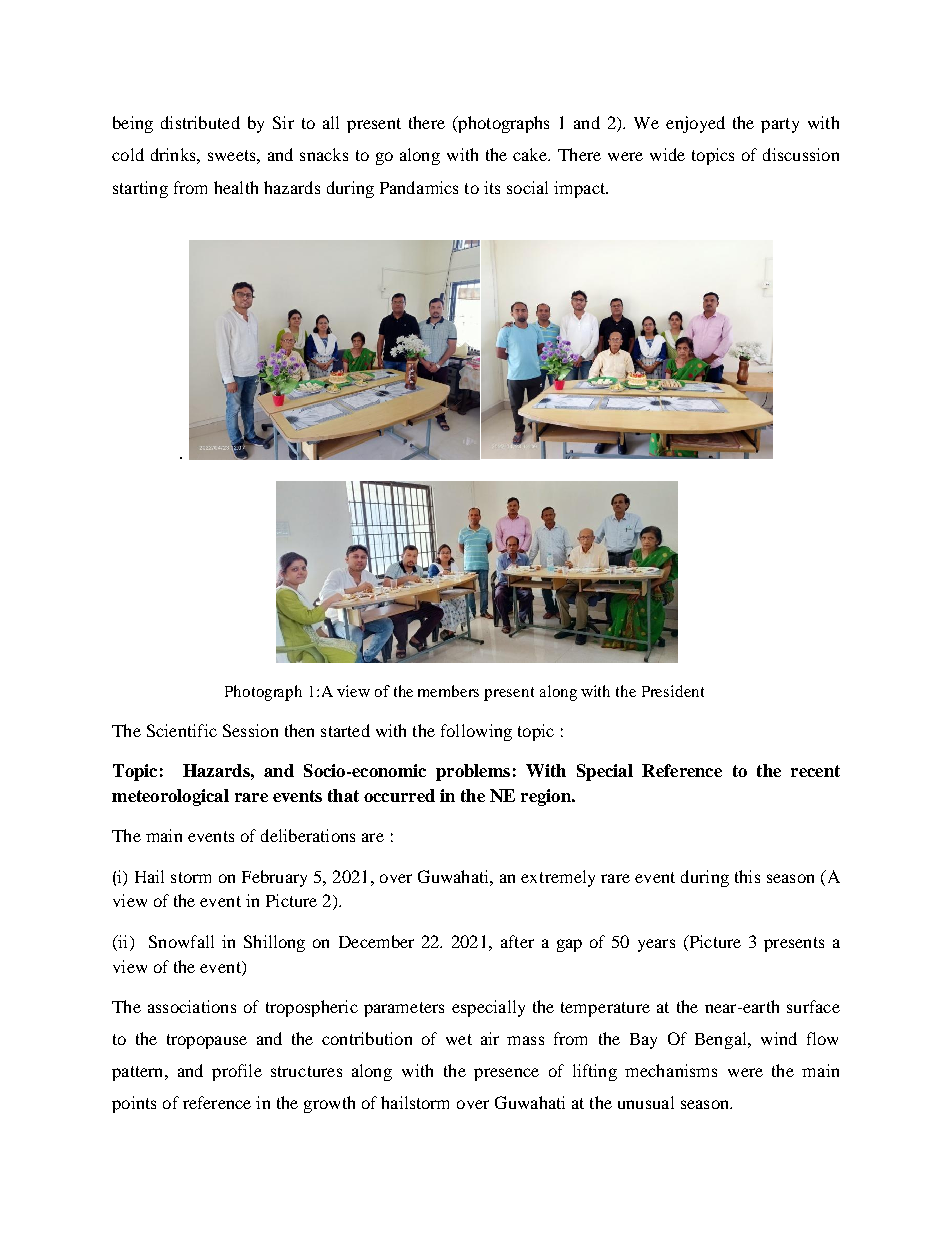  Describe the element at coordinates (722, 1040) in the screenshot. I see `Bengal` at that location.
